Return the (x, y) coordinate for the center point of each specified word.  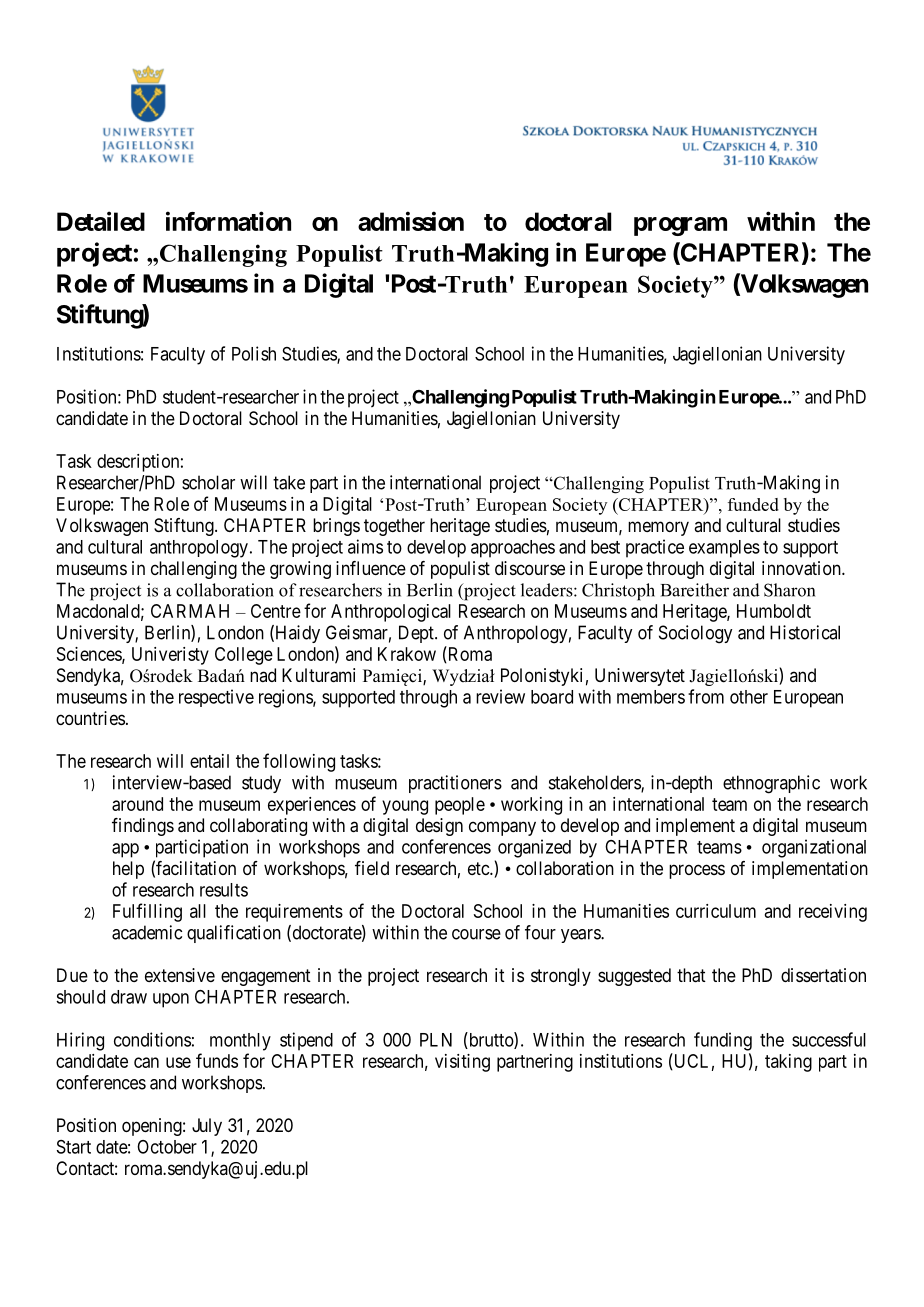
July (207, 1127)
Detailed (101, 221)
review (500, 696)
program (680, 226)
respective (216, 698)
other (749, 697)
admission (411, 221)
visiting (462, 1063)
